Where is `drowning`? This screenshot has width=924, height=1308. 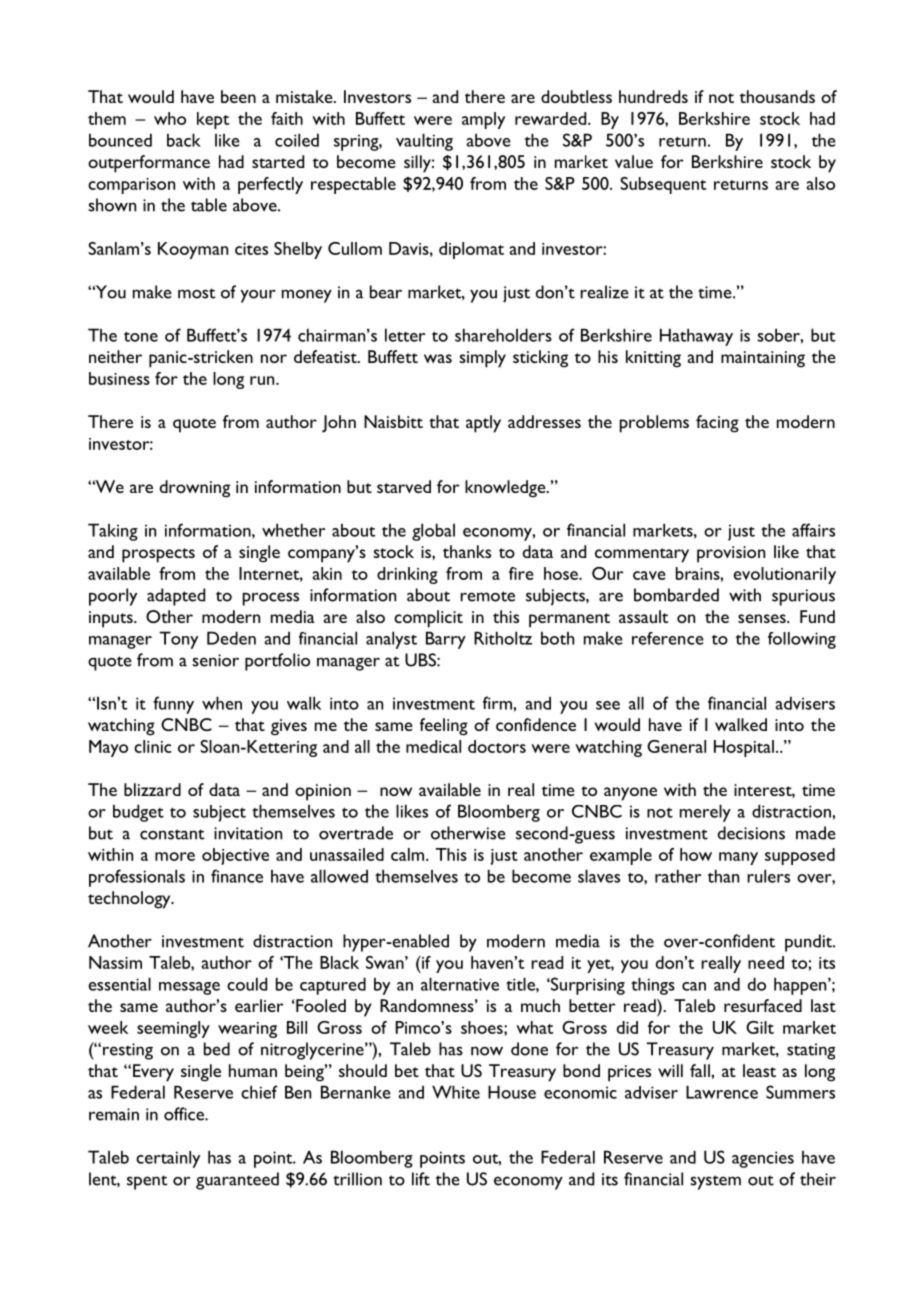 drowning is located at coordinates (195, 489).
